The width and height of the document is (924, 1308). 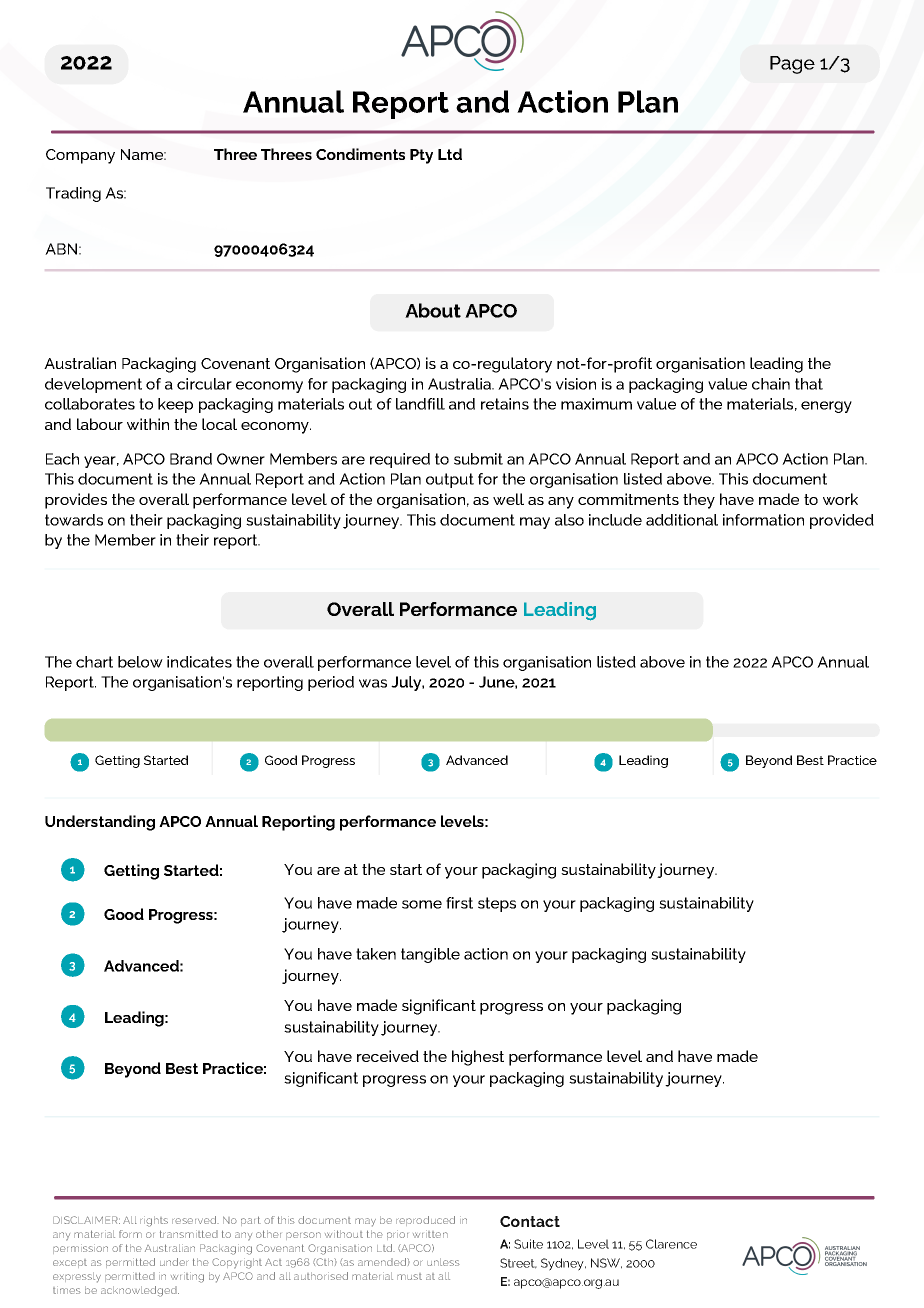 What do you see at coordinates (443, 1262) in the document?
I see `unless` at bounding box center [443, 1262].
